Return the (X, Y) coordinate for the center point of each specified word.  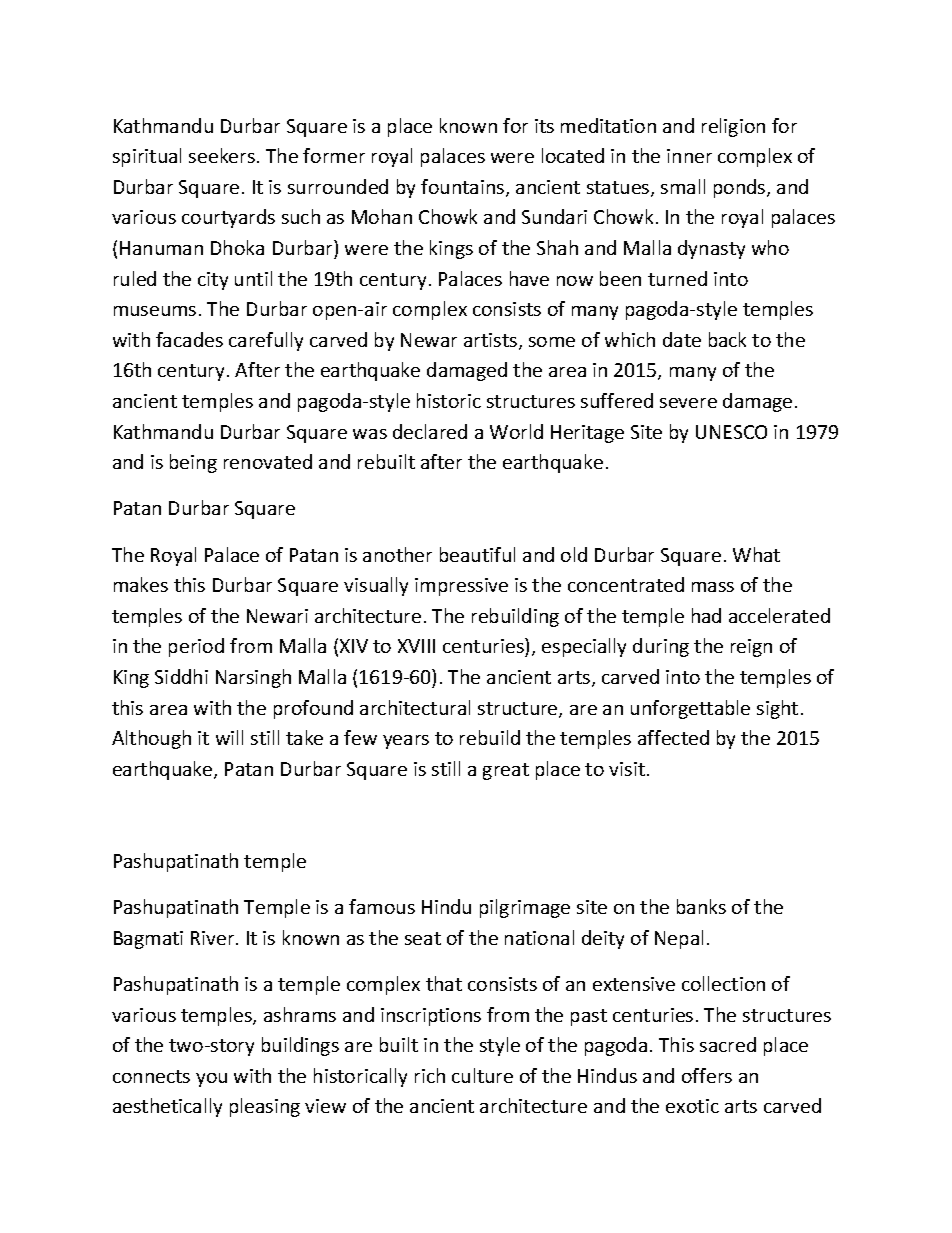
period (196, 647)
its (544, 126)
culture (482, 1075)
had (706, 615)
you (211, 1080)
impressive (461, 587)
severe (688, 403)
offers (707, 1075)
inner (689, 156)
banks (701, 906)
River (214, 938)
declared (430, 431)
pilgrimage (525, 908)
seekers (223, 155)
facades (189, 339)
